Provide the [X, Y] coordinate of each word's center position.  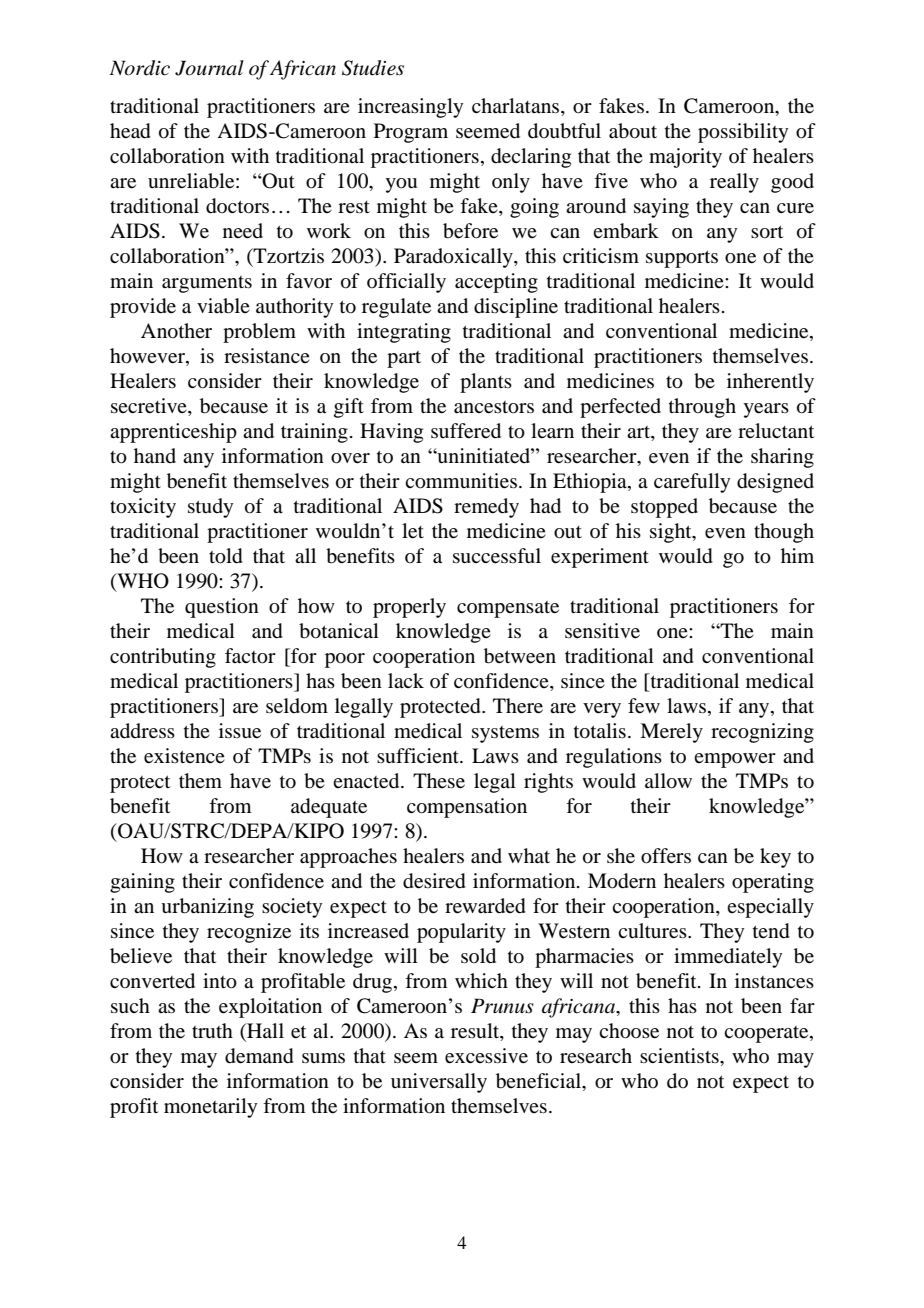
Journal [209, 68]
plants [486, 383]
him [797, 555]
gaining [142, 883]
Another [176, 331]
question [222, 608]
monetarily [210, 1108]
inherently [770, 383]
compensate [508, 609]
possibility [743, 133]
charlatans [517, 105]
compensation [467, 808]
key [775, 858]
